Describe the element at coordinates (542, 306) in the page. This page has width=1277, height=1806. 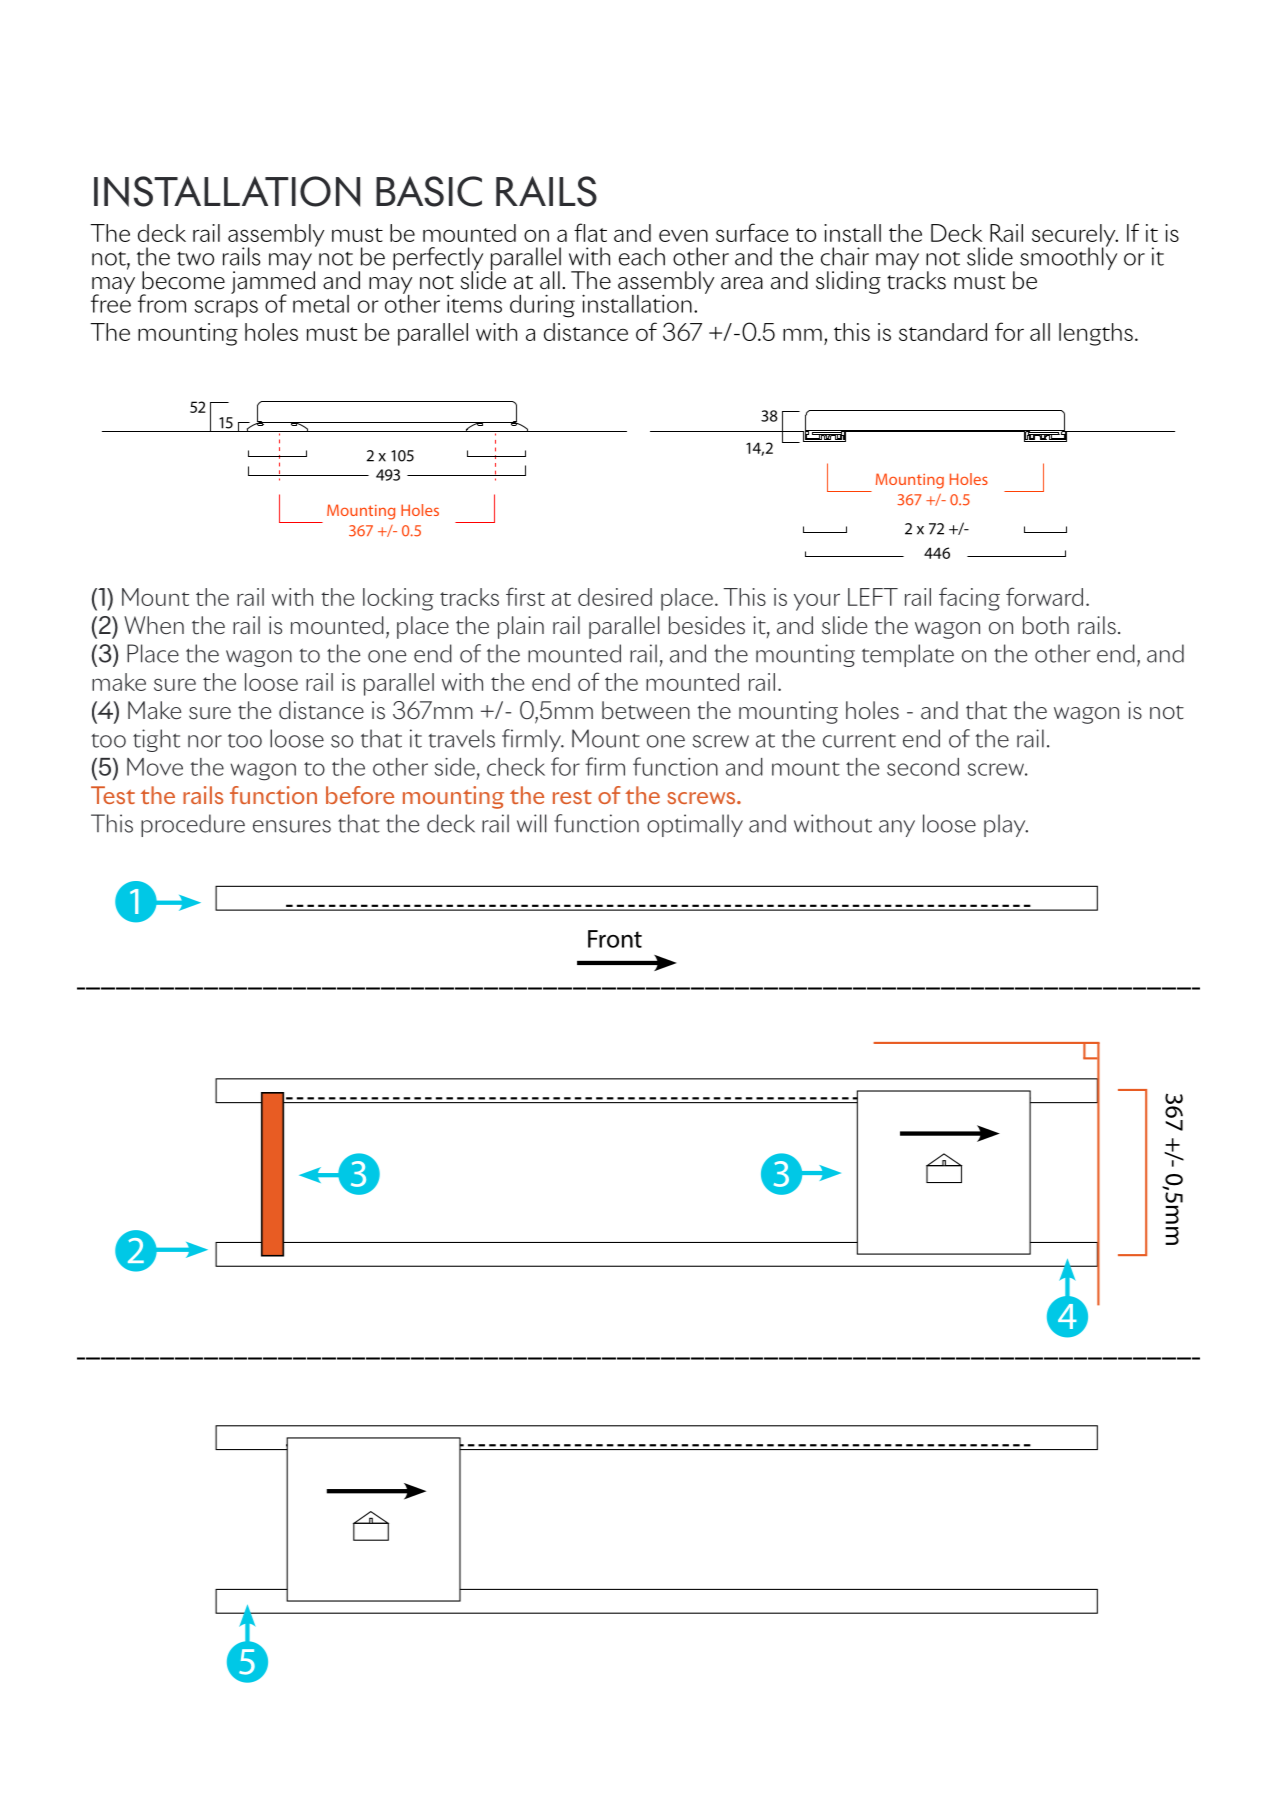
I see `during` at that location.
